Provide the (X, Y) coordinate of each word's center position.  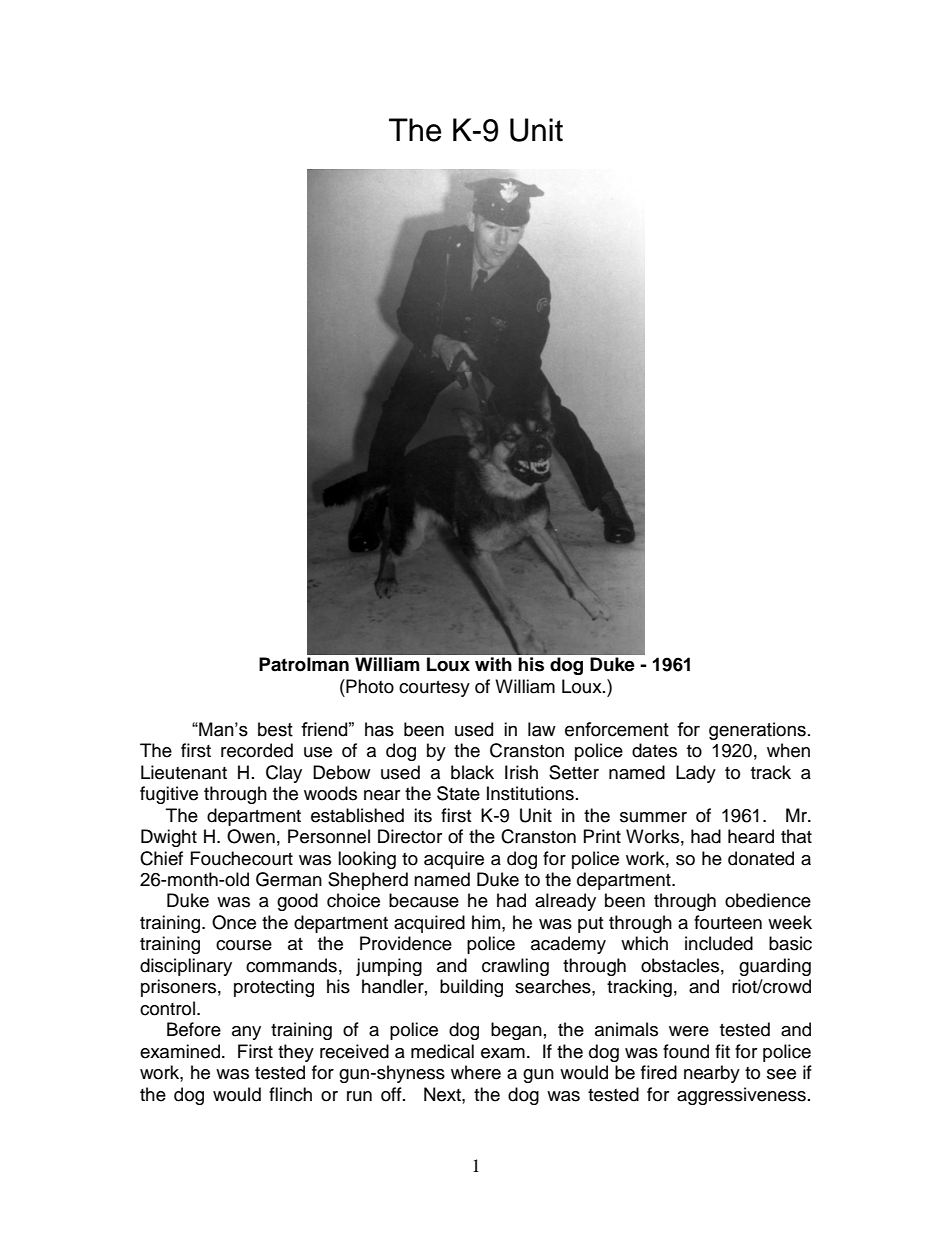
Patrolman (304, 664)
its (423, 815)
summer (653, 817)
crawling (515, 967)
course (244, 945)
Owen (251, 836)
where (476, 1072)
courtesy (434, 689)
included (719, 943)
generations (757, 731)
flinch (290, 1094)
